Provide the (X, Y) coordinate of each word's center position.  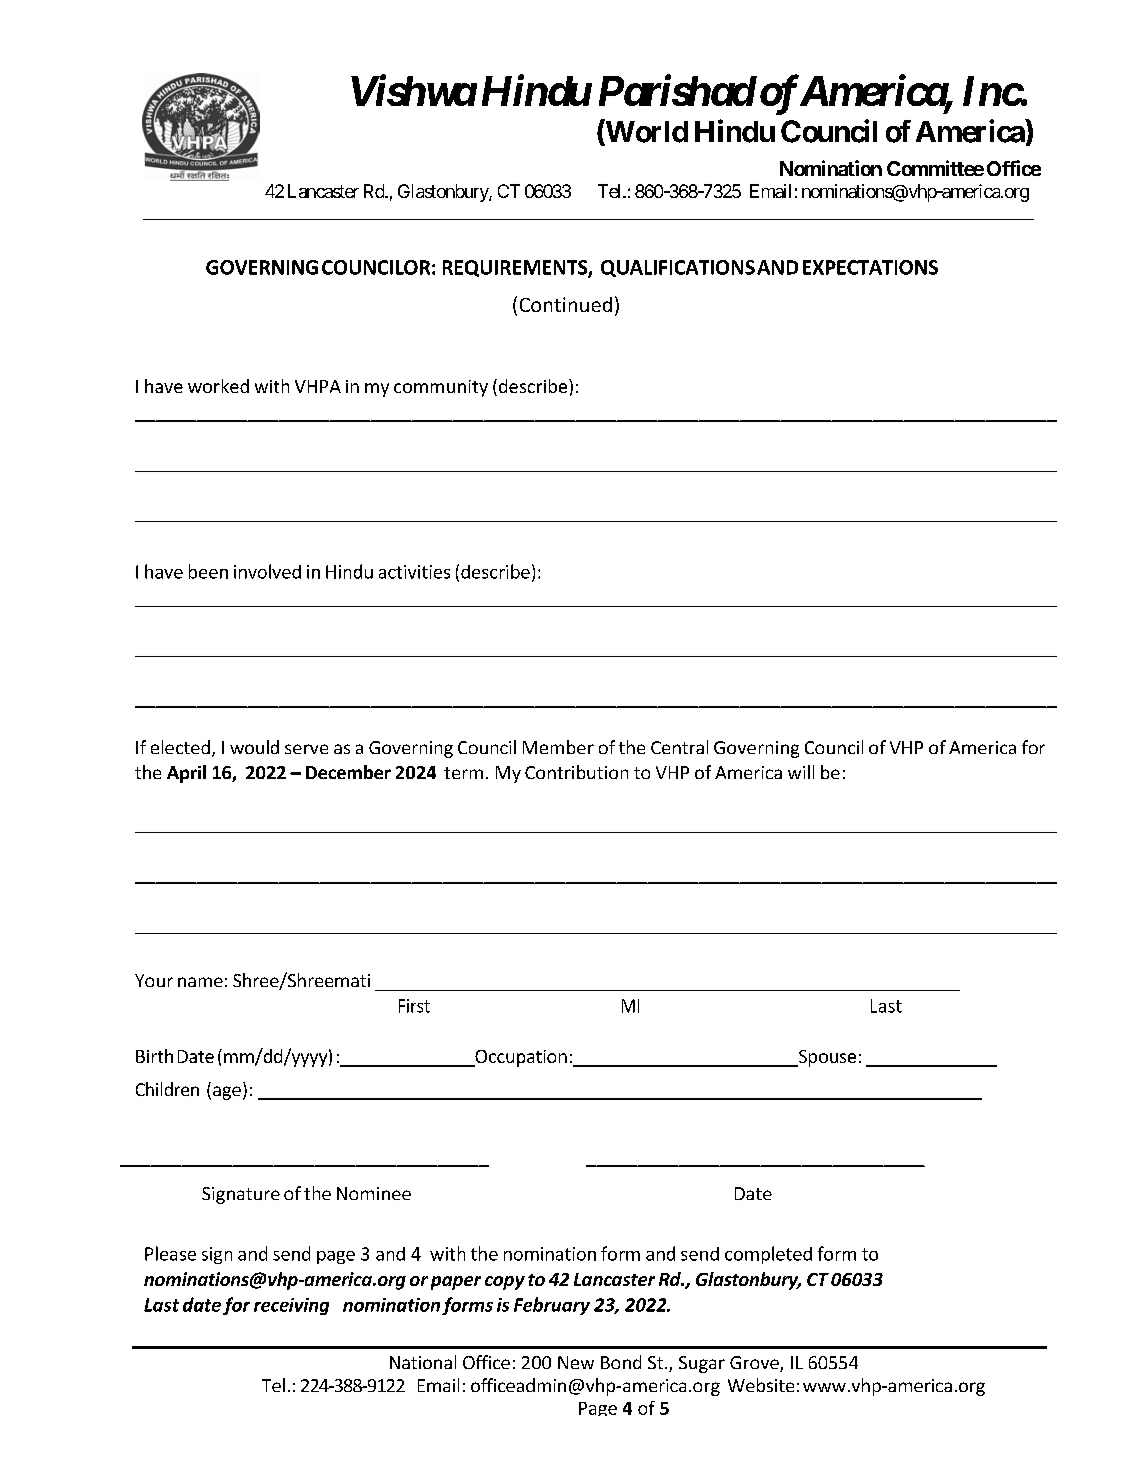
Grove (755, 1364)
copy (505, 1283)
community (441, 388)
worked (218, 386)
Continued (566, 304)
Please (170, 1253)
